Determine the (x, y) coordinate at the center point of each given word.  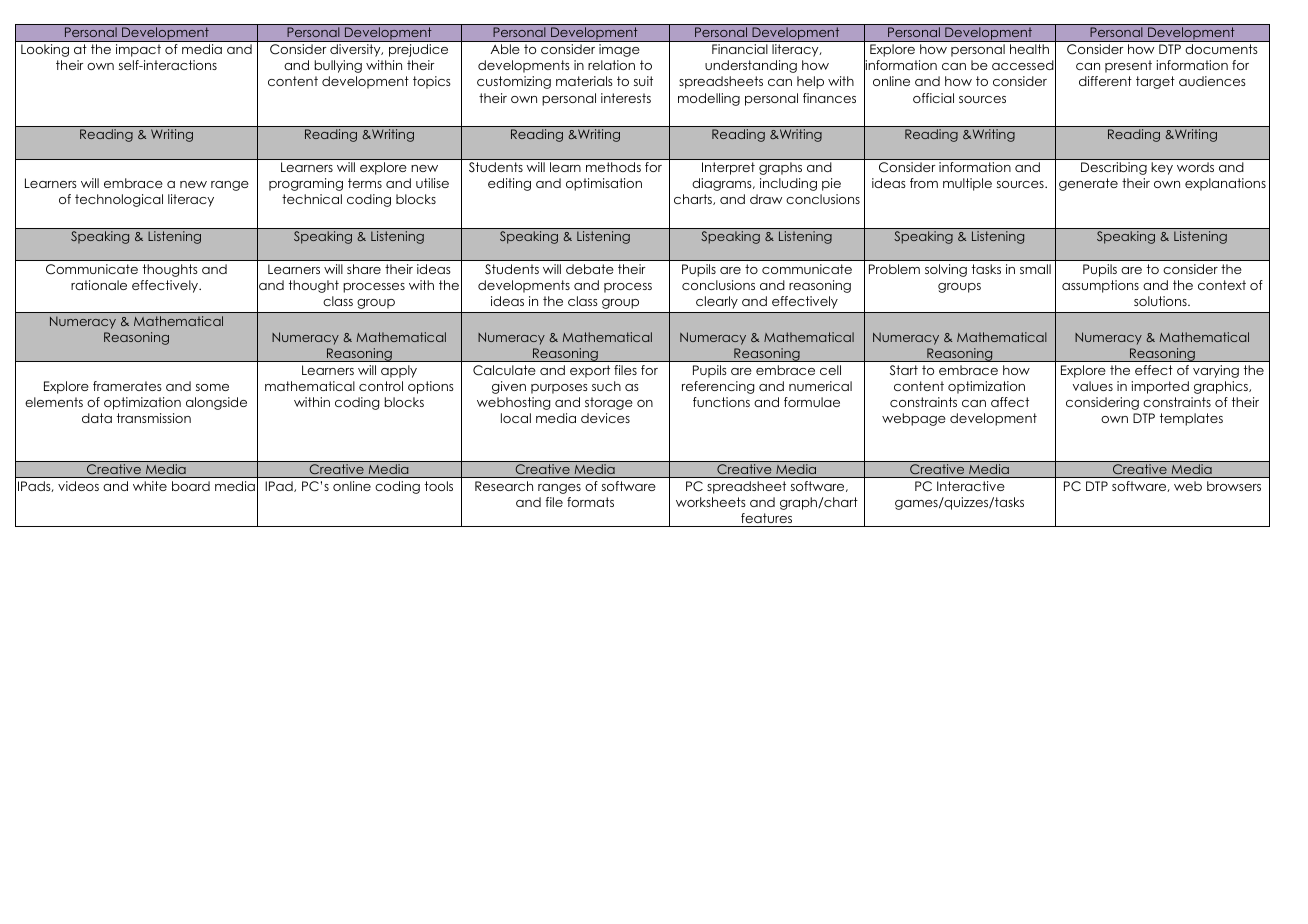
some (212, 387)
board (191, 486)
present (1128, 66)
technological (119, 200)
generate (1088, 184)
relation (611, 65)
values (1093, 386)
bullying (338, 66)
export (590, 371)
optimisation (604, 184)
